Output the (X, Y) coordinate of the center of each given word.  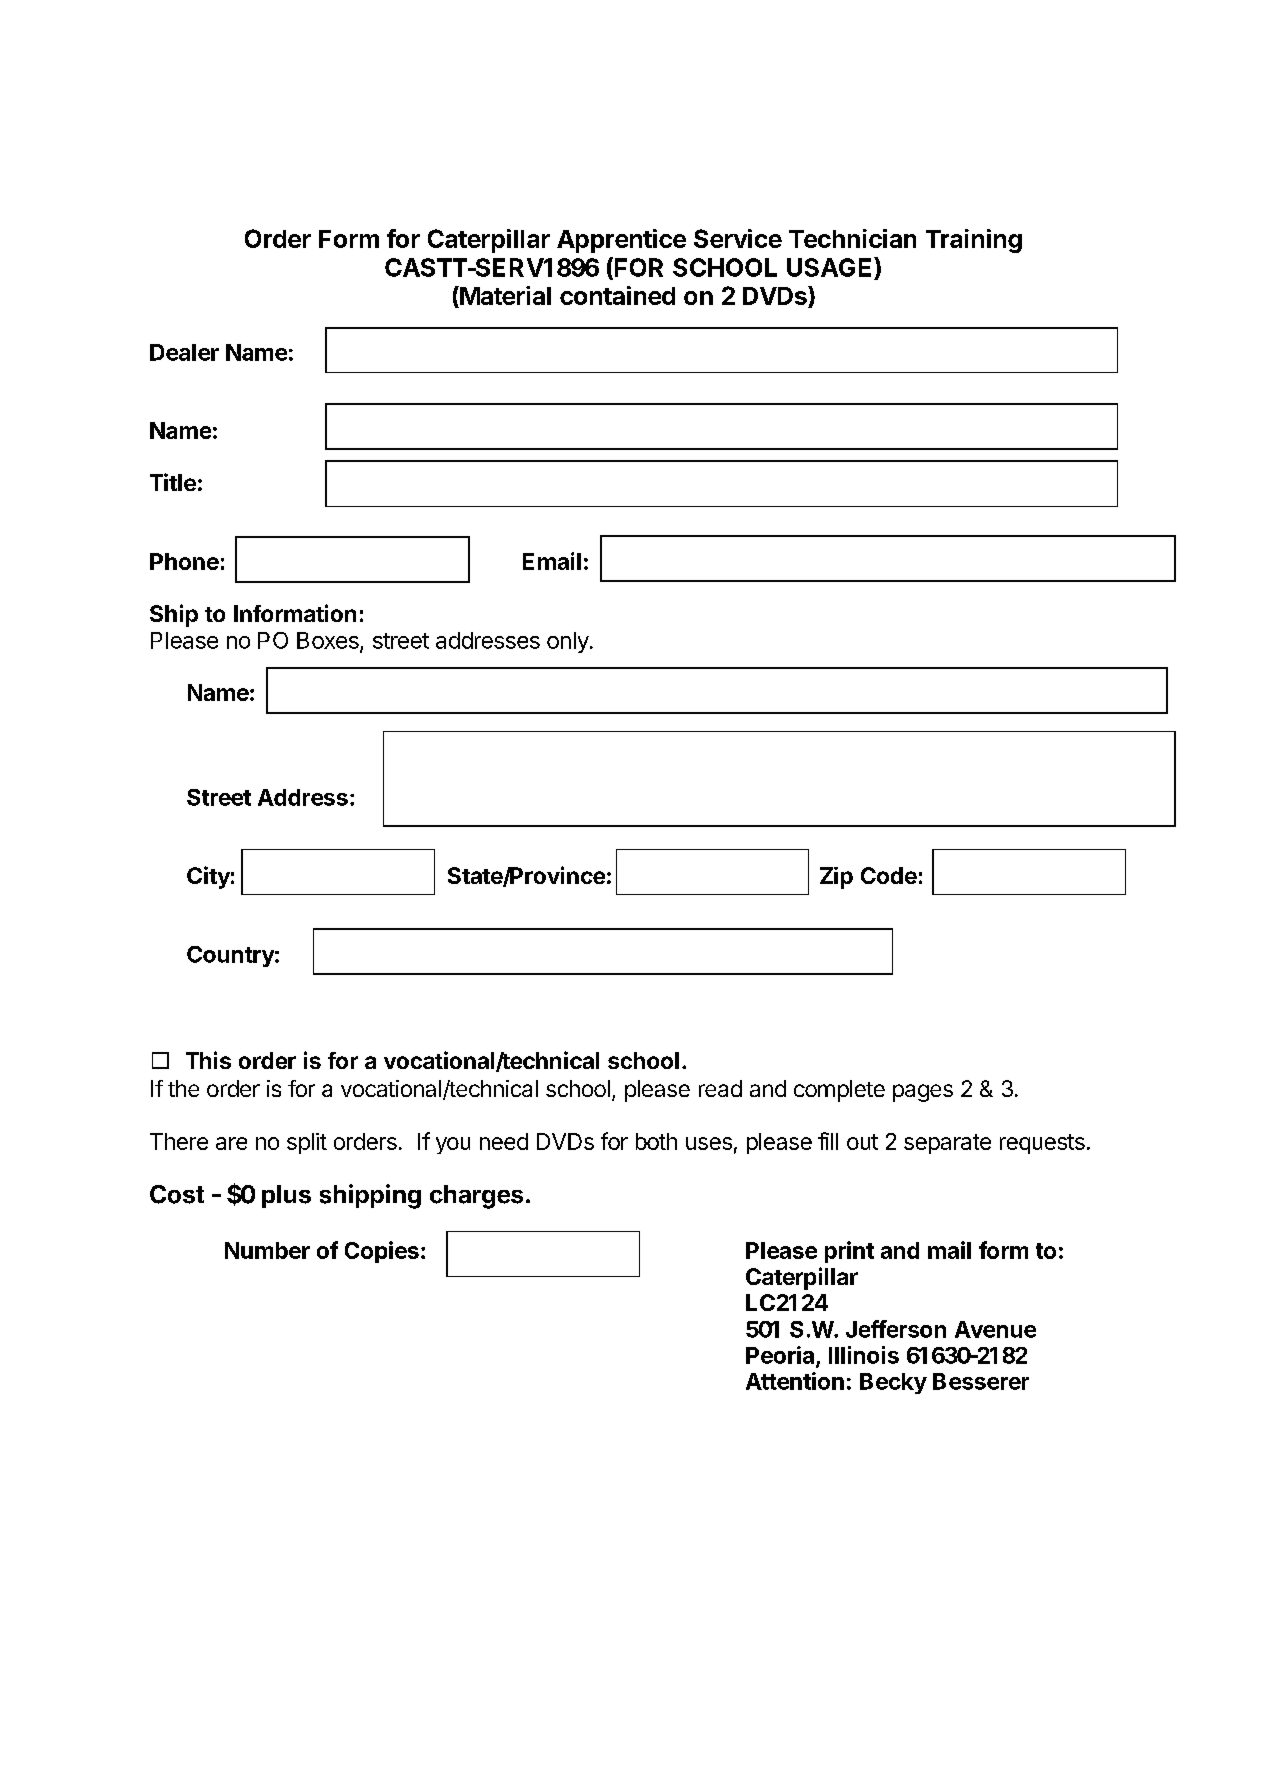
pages (923, 1093)
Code (889, 875)
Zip (836, 878)
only (568, 642)
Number (267, 1250)
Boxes (329, 641)
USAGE (831, 267)
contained (617, 295)
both (656, 1141)
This (208, 1060)
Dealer (184, 352)
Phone (184, 561)
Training (974, 241)
